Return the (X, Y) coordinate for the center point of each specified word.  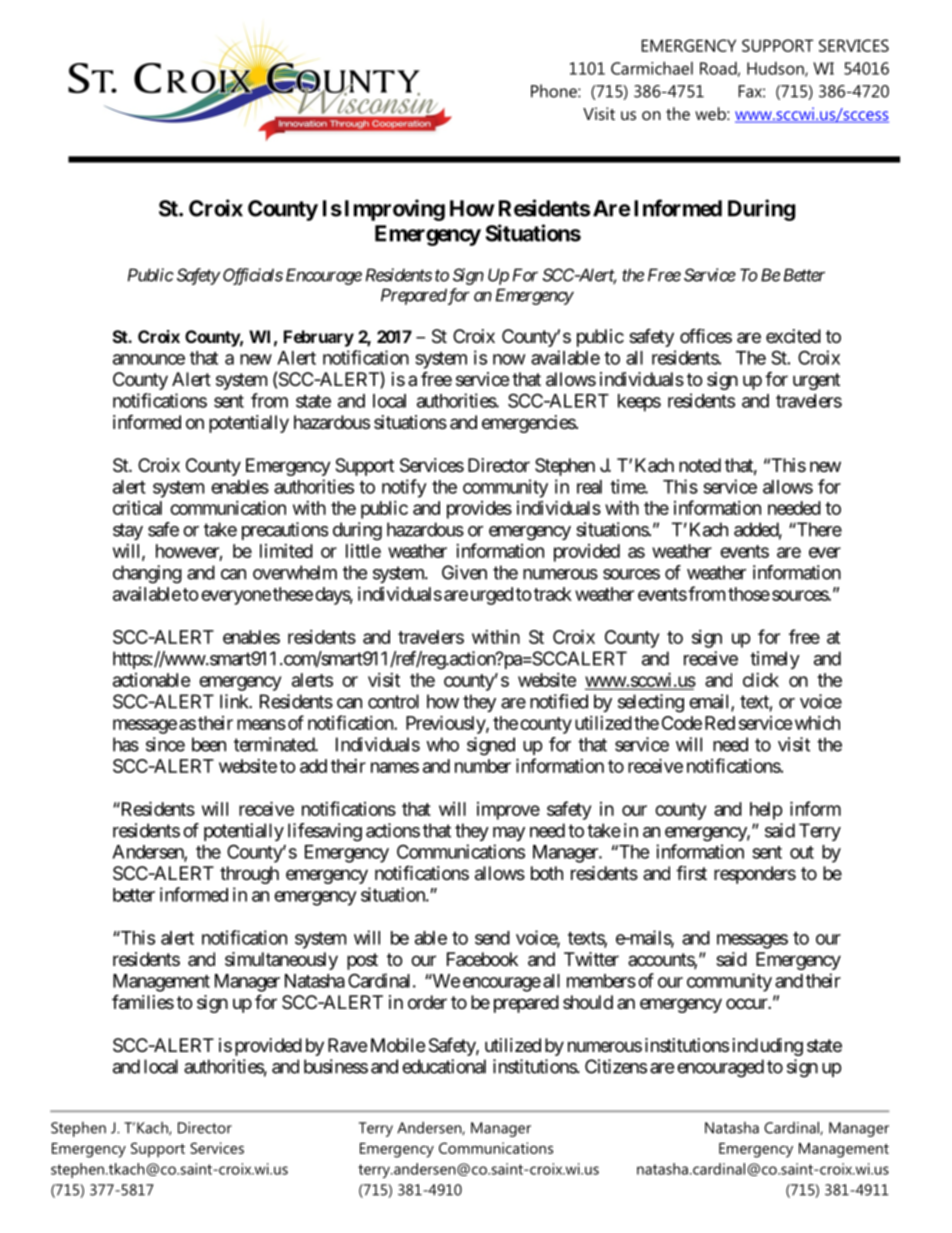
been (209, 744)
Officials (253, 276)
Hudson (776, 69)
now (509, 359)
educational (444, 1066)
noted (700, 465)
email (710, 702)
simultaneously (281, 961)
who (442, 744)
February (319, 338)
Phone (555, 91)
